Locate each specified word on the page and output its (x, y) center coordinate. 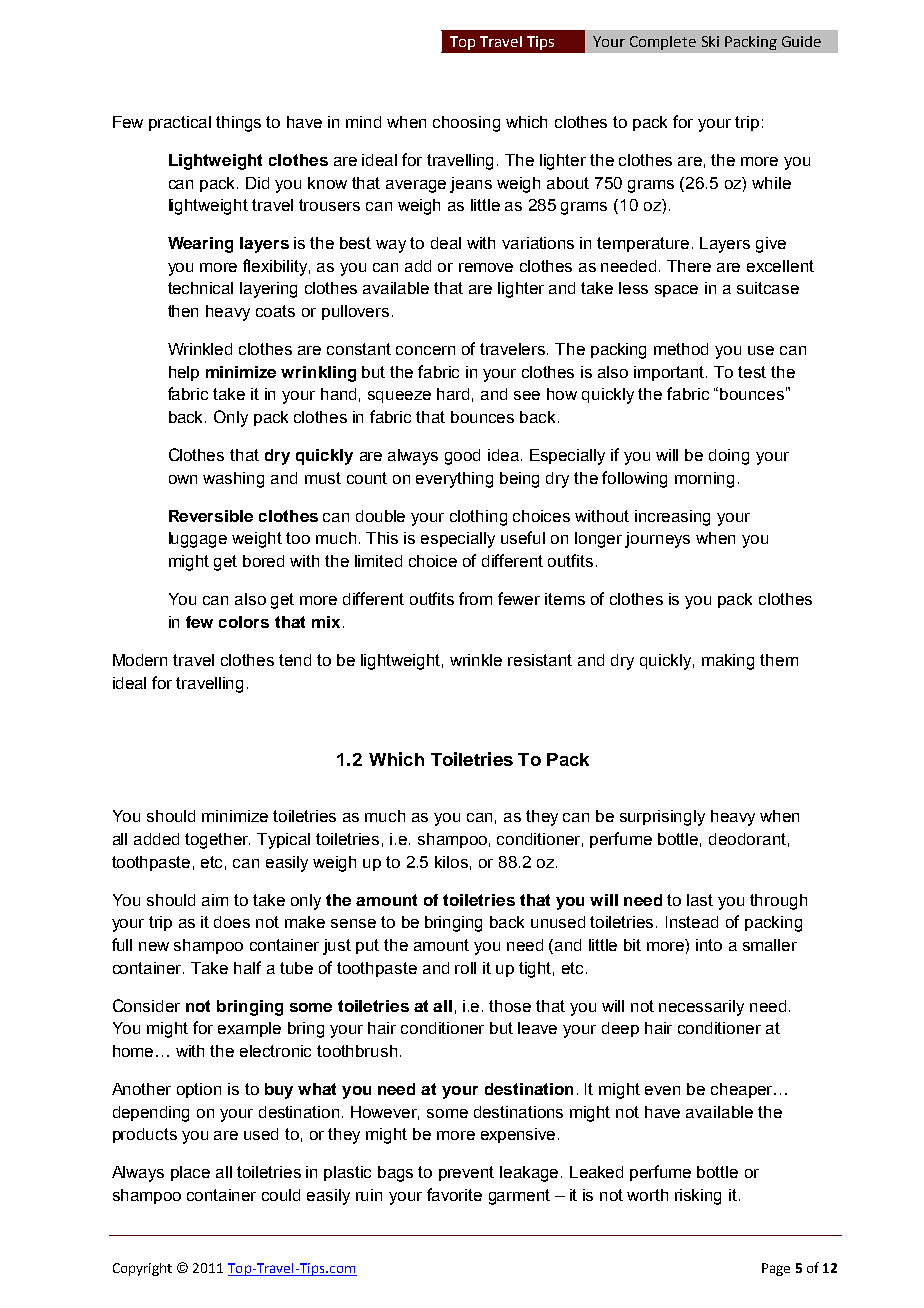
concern (425, 350)
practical (180, 123)
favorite (454, 1194)
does (232, 922)
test (752, 372)
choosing (466, 124)
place (190, 1173)
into (709, 945)
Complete (663, 43)
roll (465, 968)
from (475, 598)
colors (244, 622)
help (184, 373)
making (728, 662)
